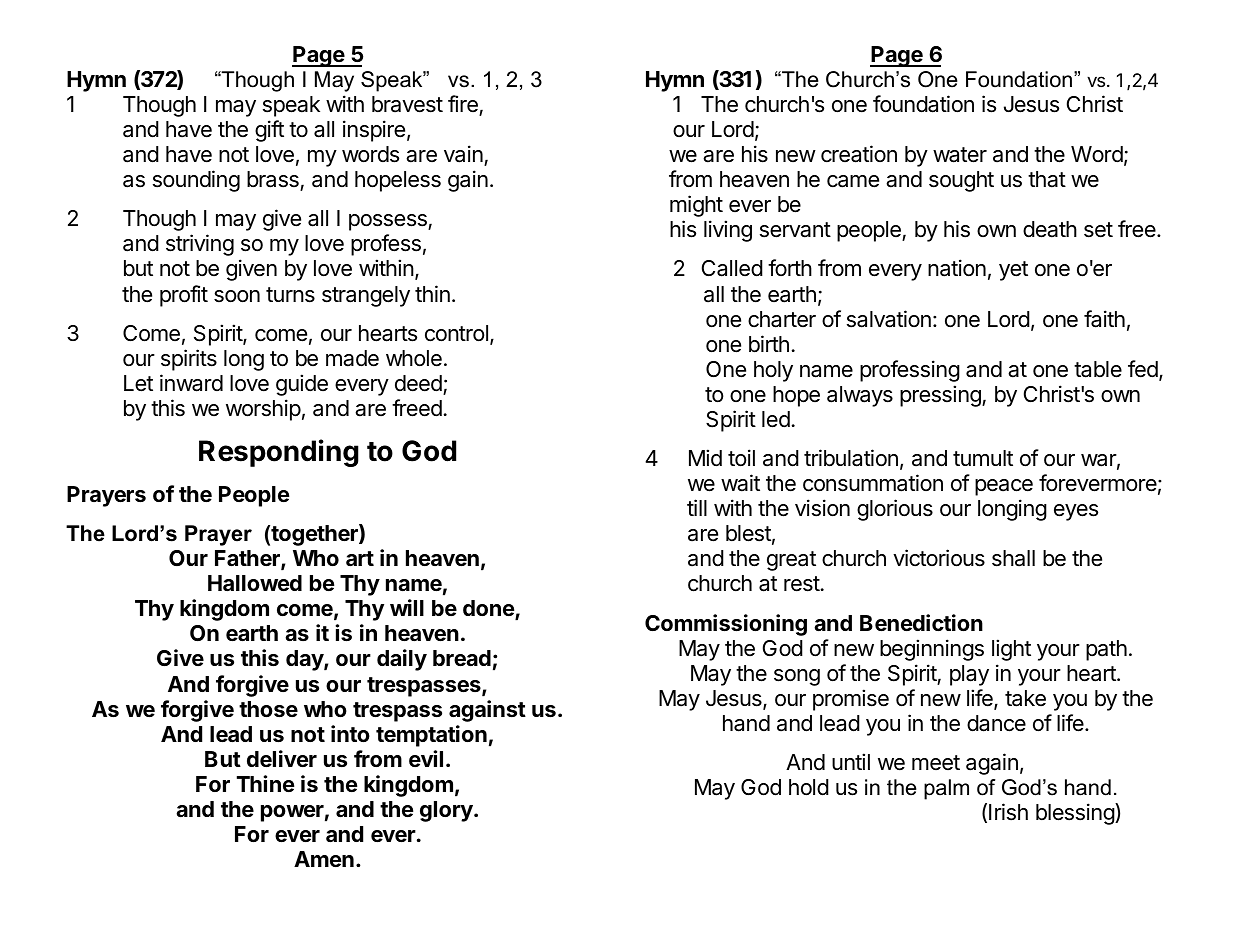  I want to click on Responding, so click(279, 453).
